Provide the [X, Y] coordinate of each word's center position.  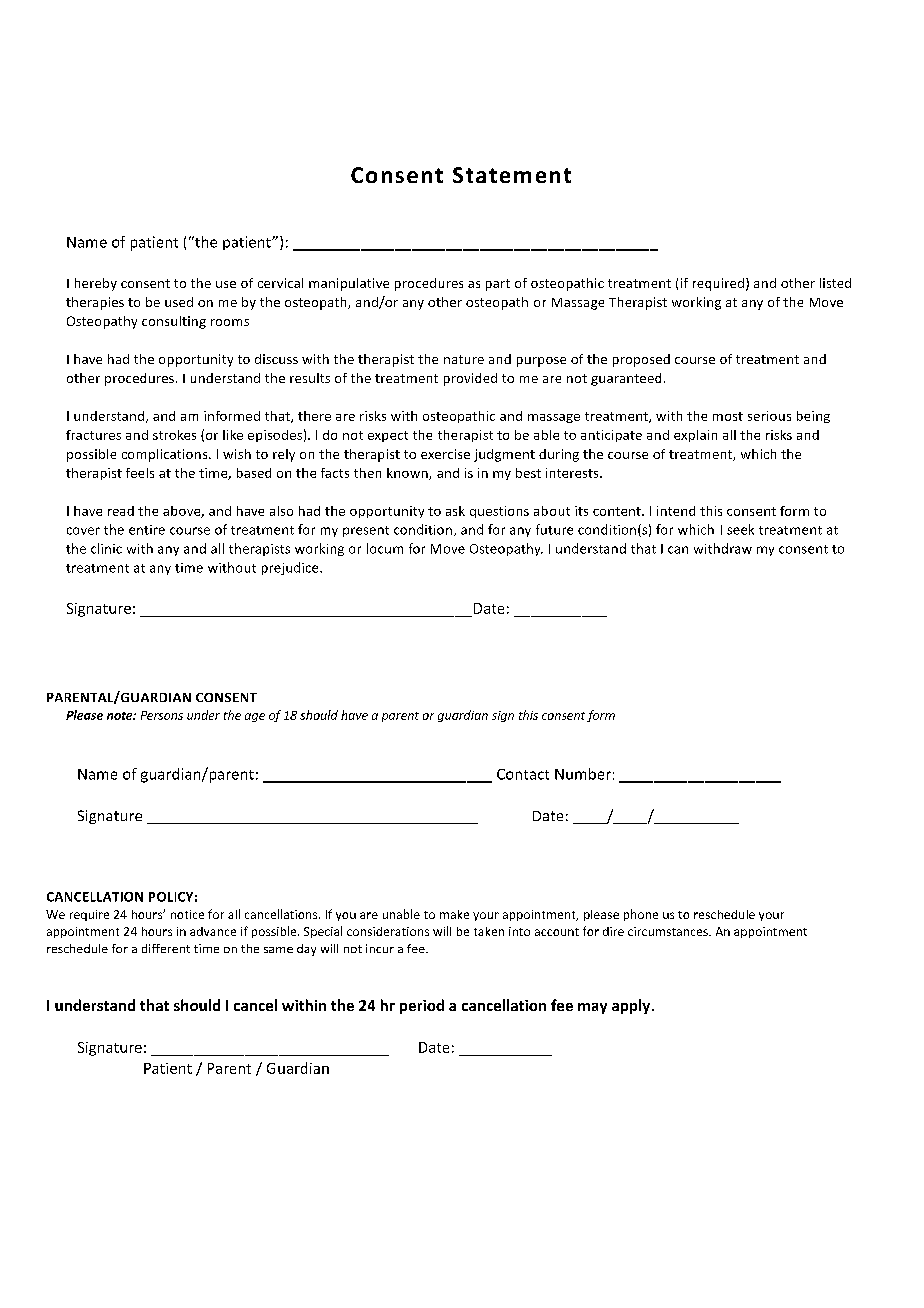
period [422, 1006]
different [166, 948]
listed [835, 283]
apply [632, 1006]
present [366, 531]
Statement [512, 175]
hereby [96, 284]
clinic [106, 548]
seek [740, 529]
